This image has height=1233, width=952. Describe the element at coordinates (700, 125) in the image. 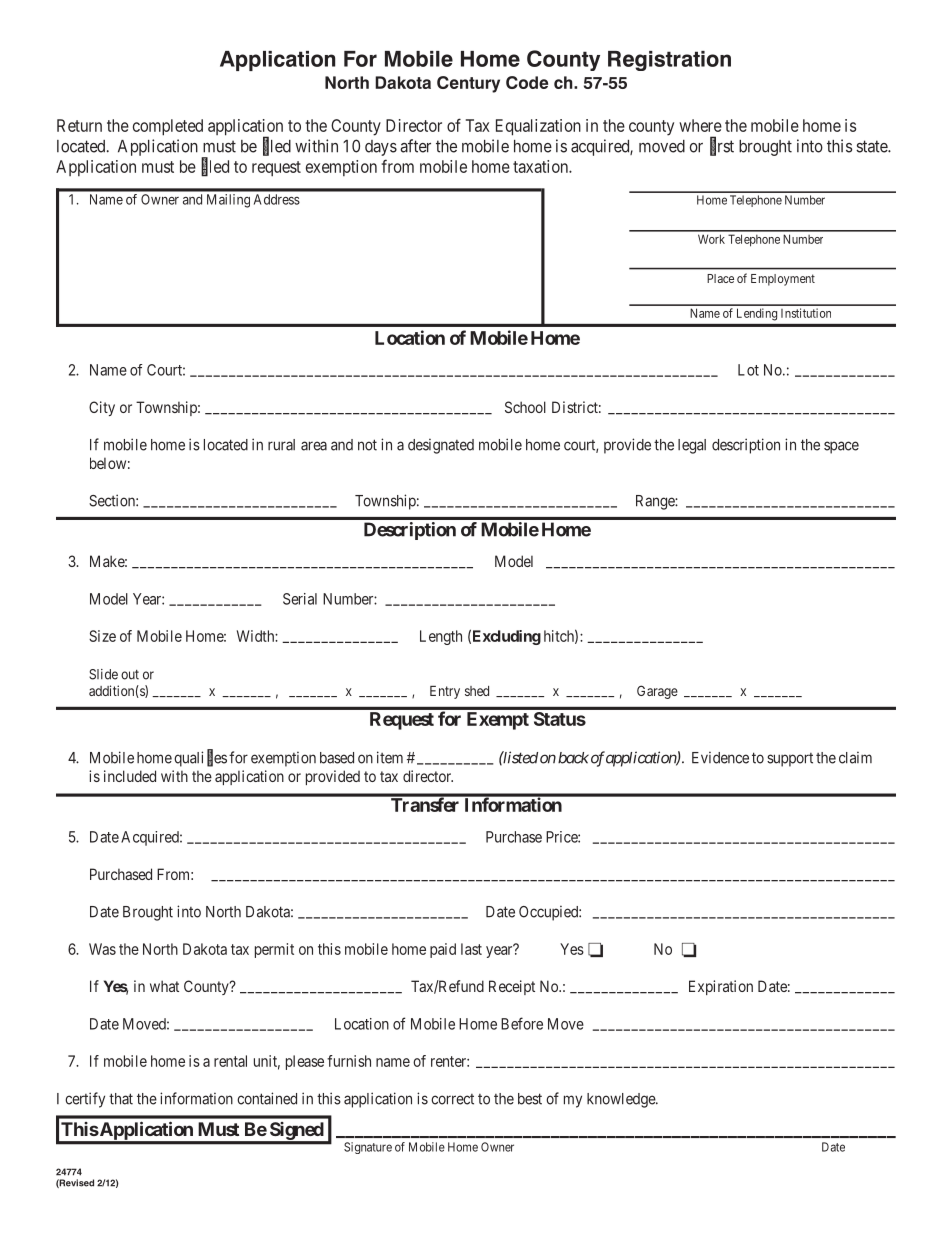

I see `where` at that location.
